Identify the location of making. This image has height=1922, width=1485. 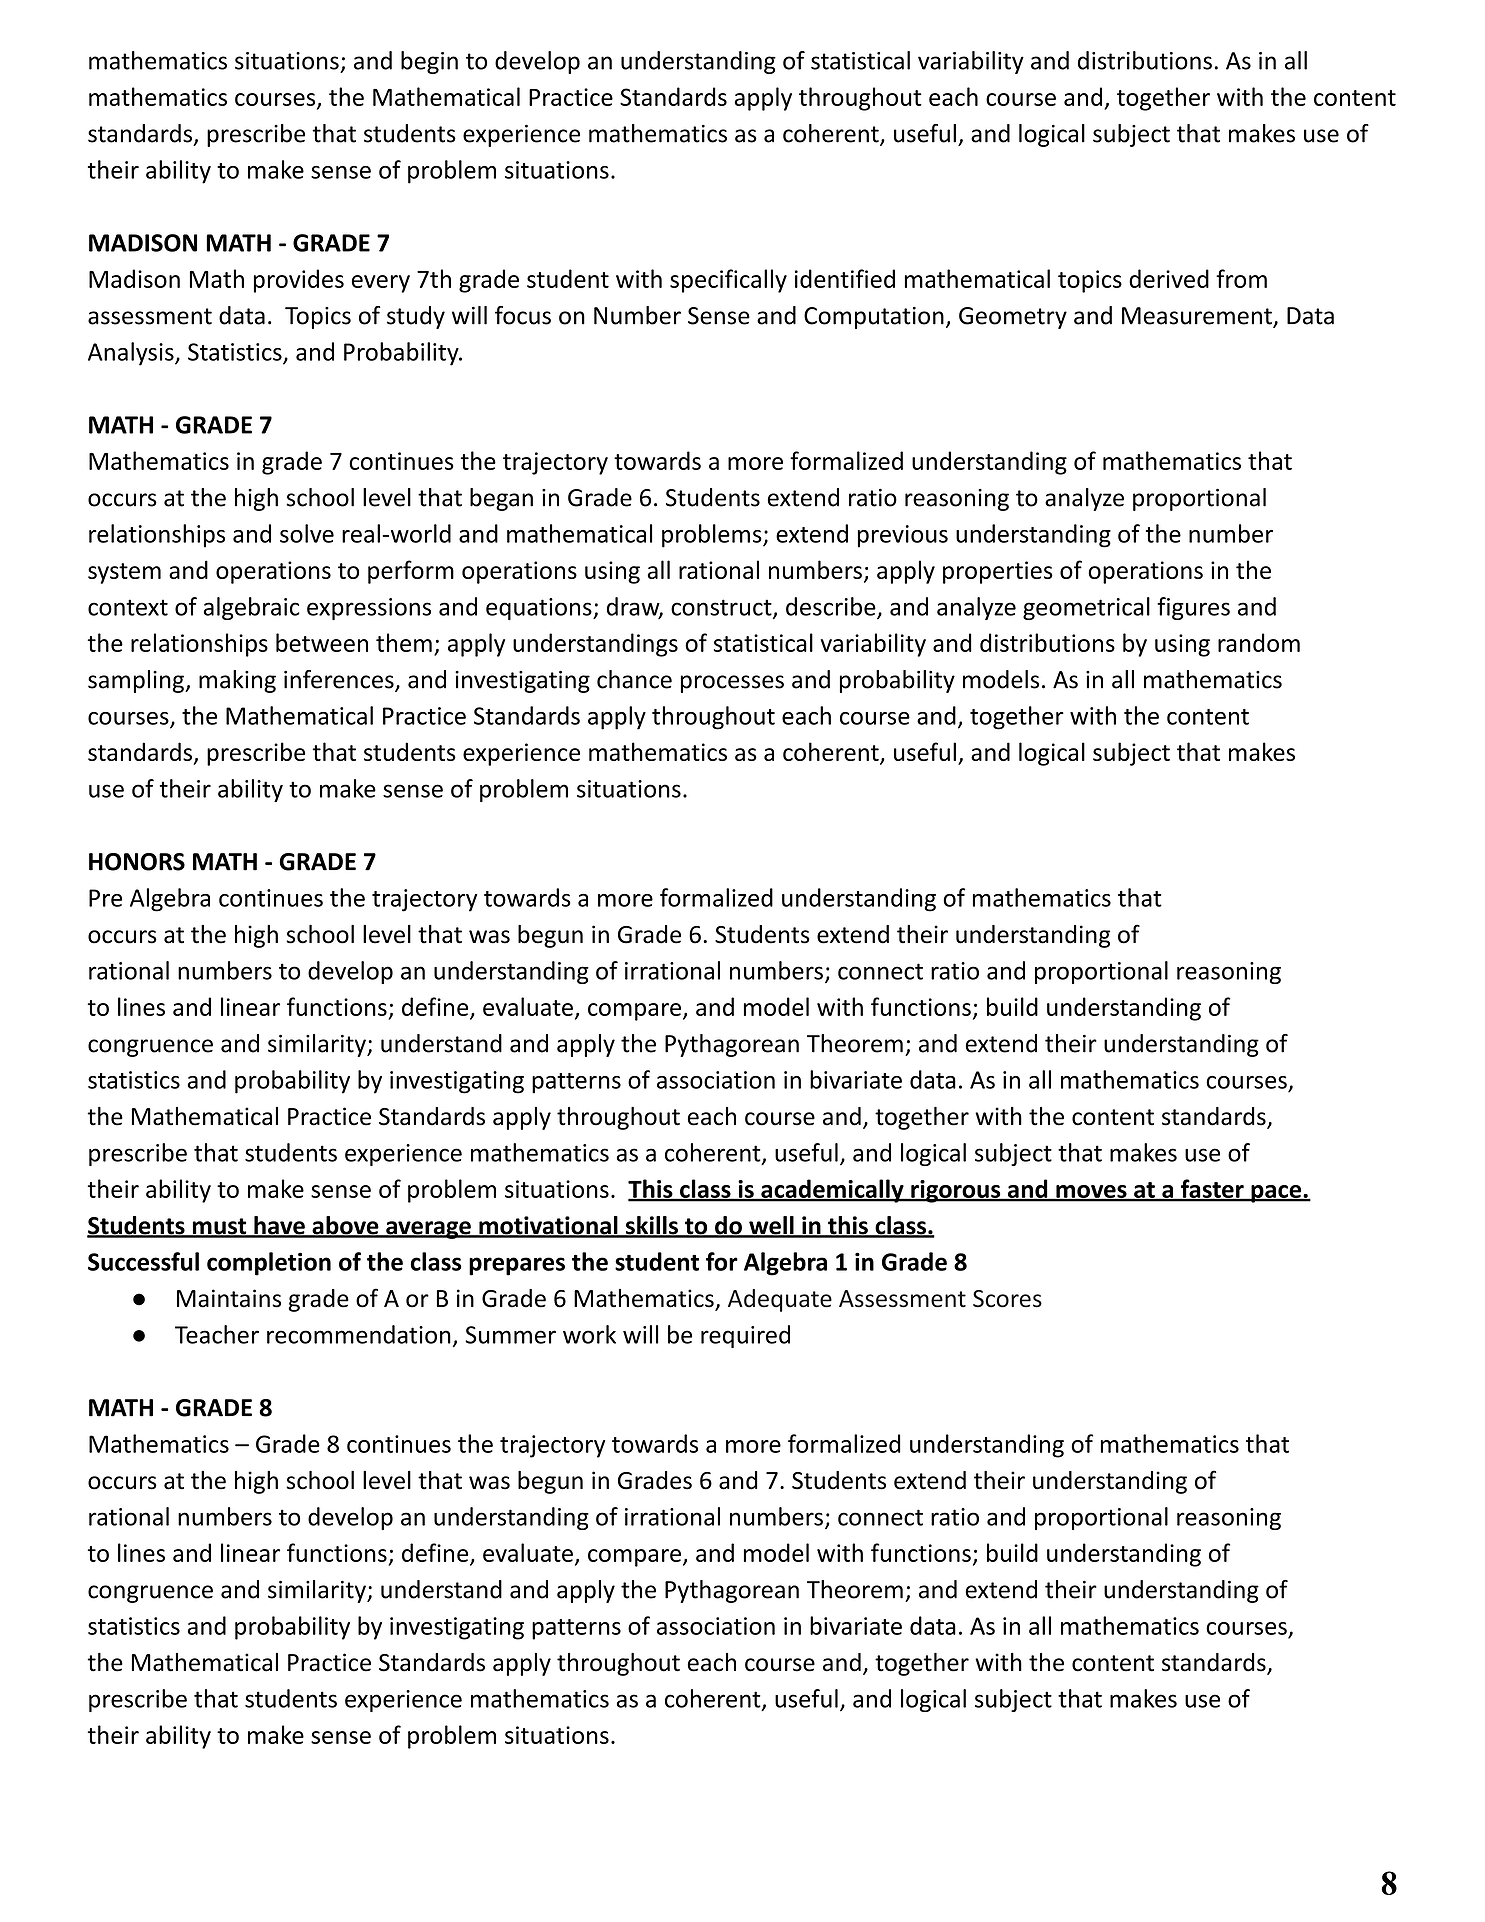
(237, 681).
